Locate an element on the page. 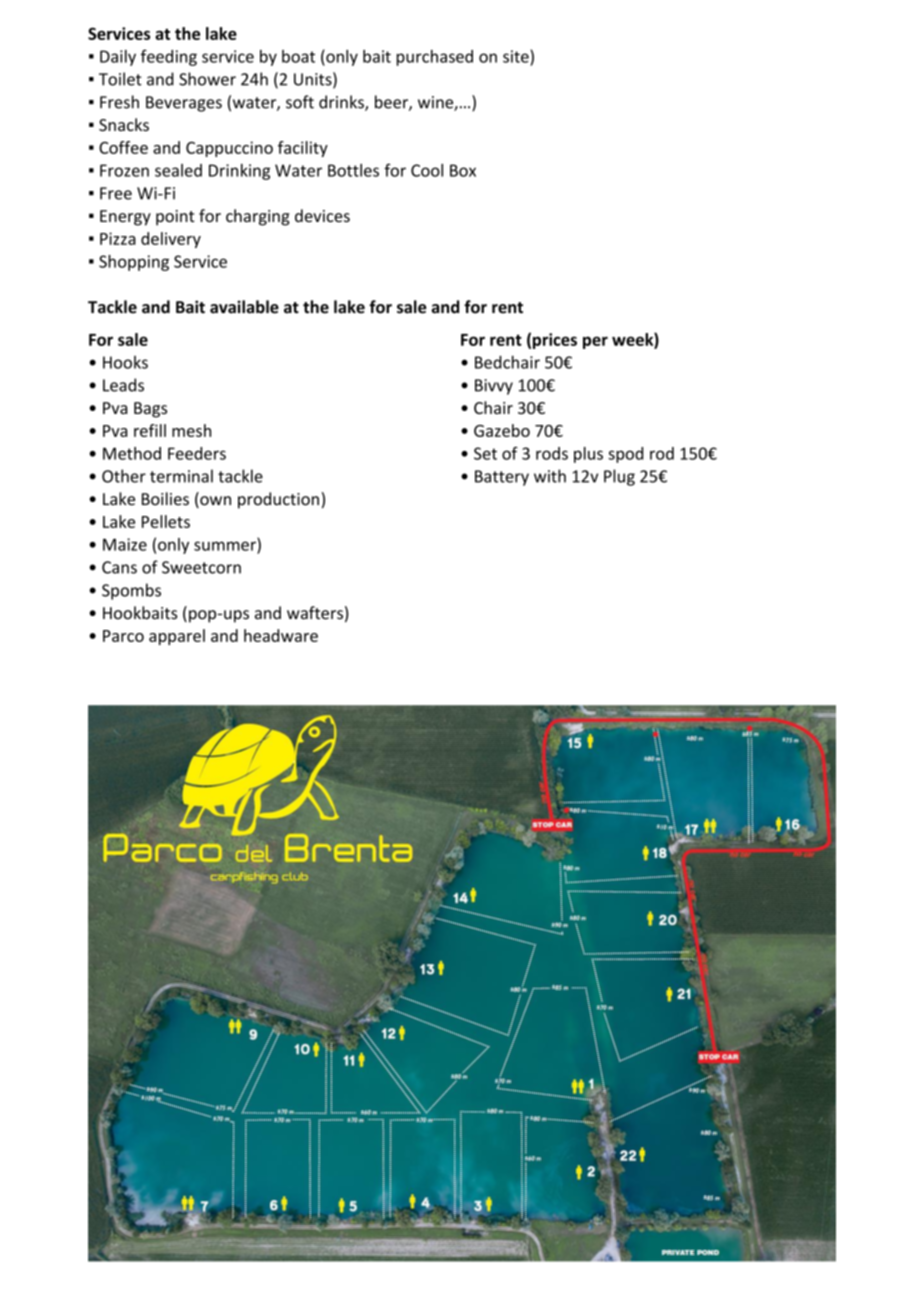 This document has width=924, height=1309. feeding is located at coordinates (169, 57).
